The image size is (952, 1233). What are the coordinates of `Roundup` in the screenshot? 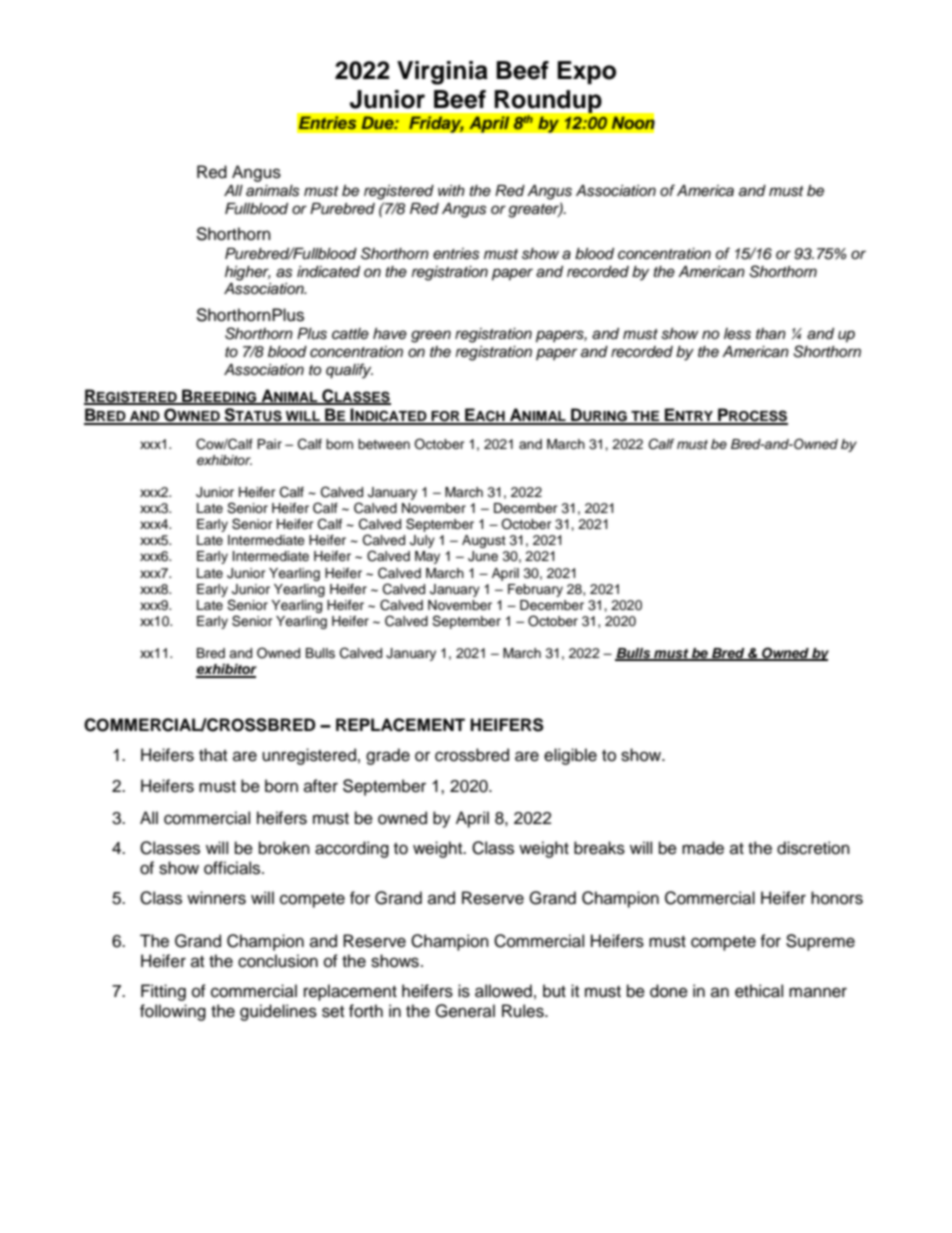 It's located at (548, 103).
